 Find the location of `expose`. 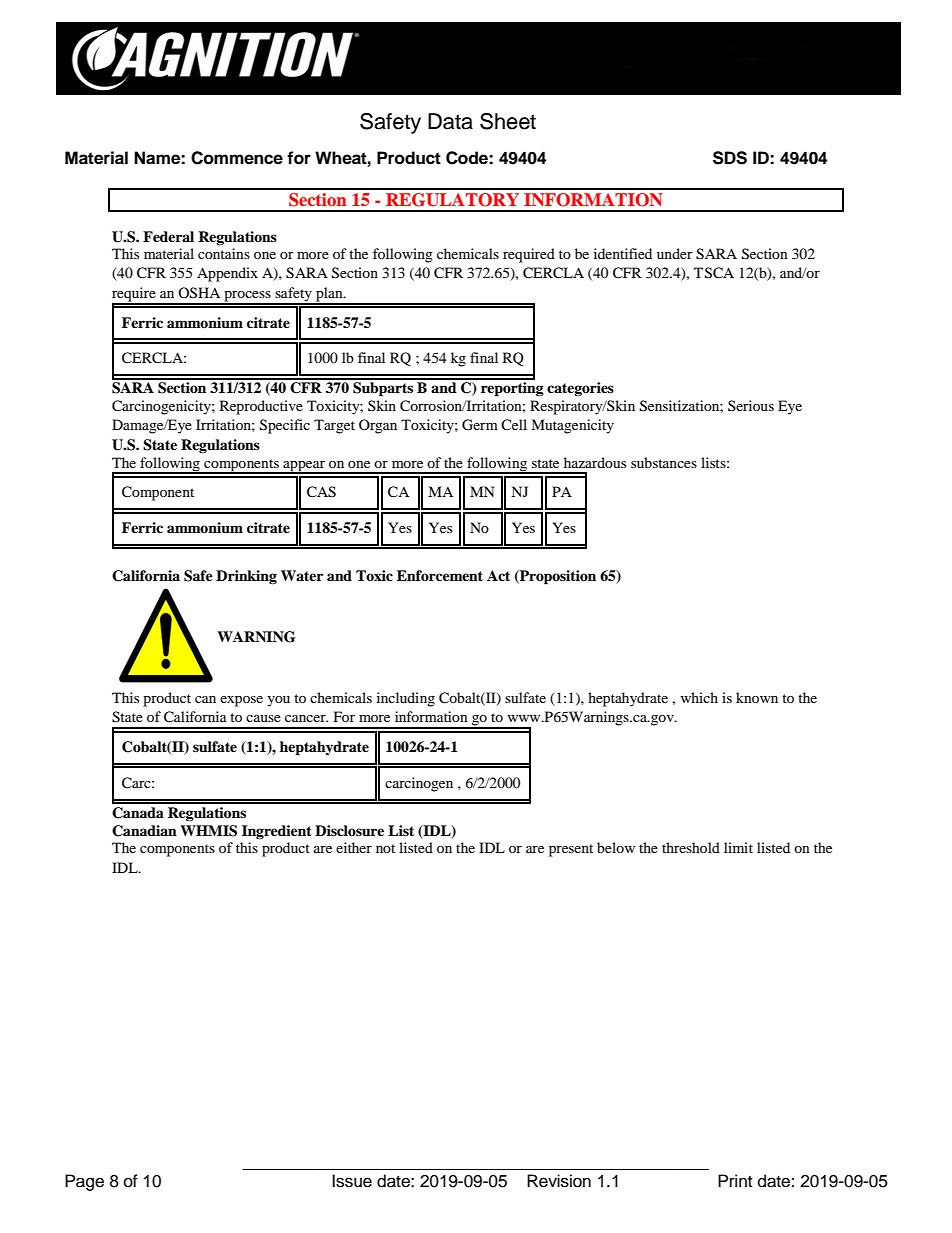

expose is located at coordinates (241, 701).
